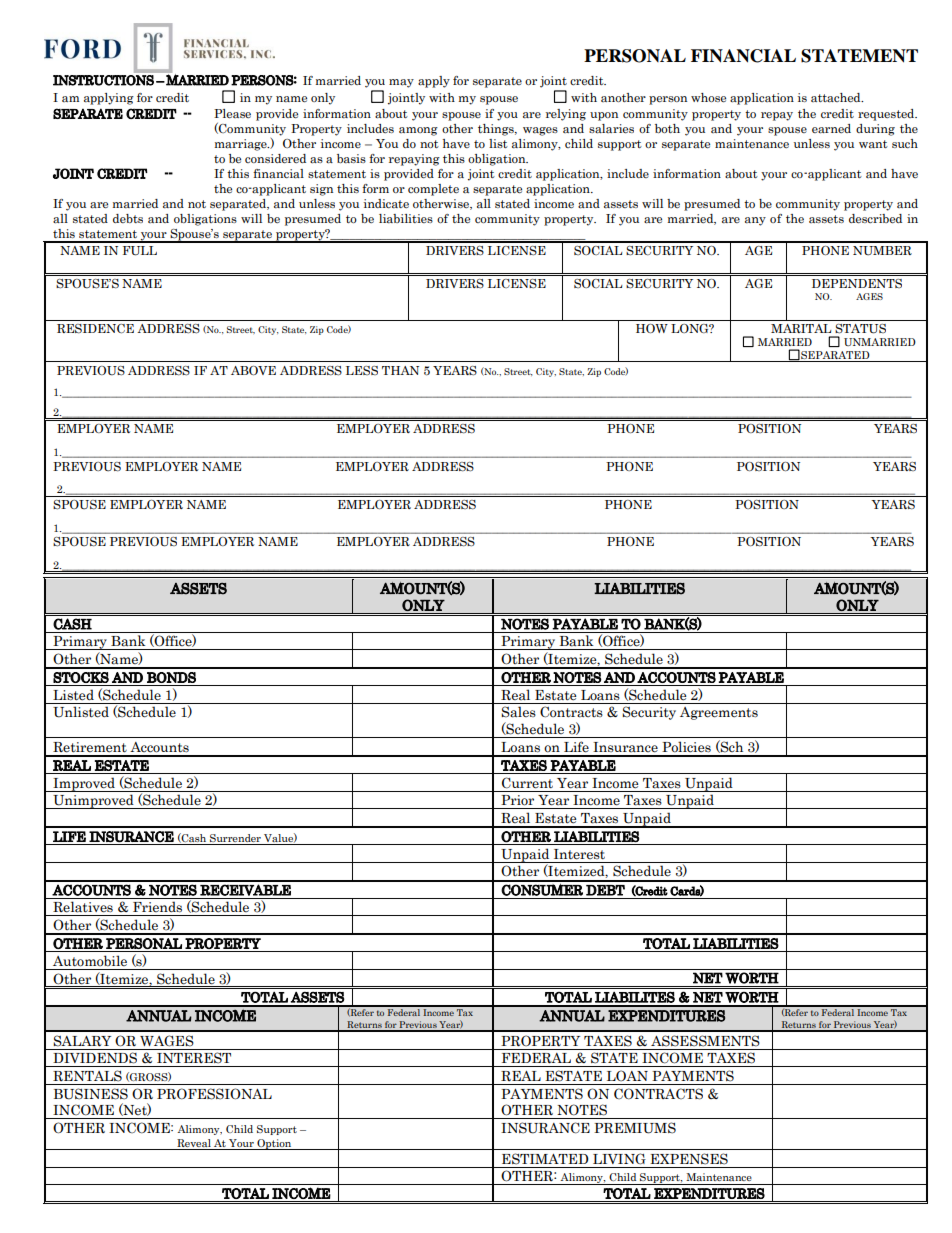 The image size is (952, 1233). Describe the element at coordinates (719, 713) in the image. I see `Agreements` at that location.
